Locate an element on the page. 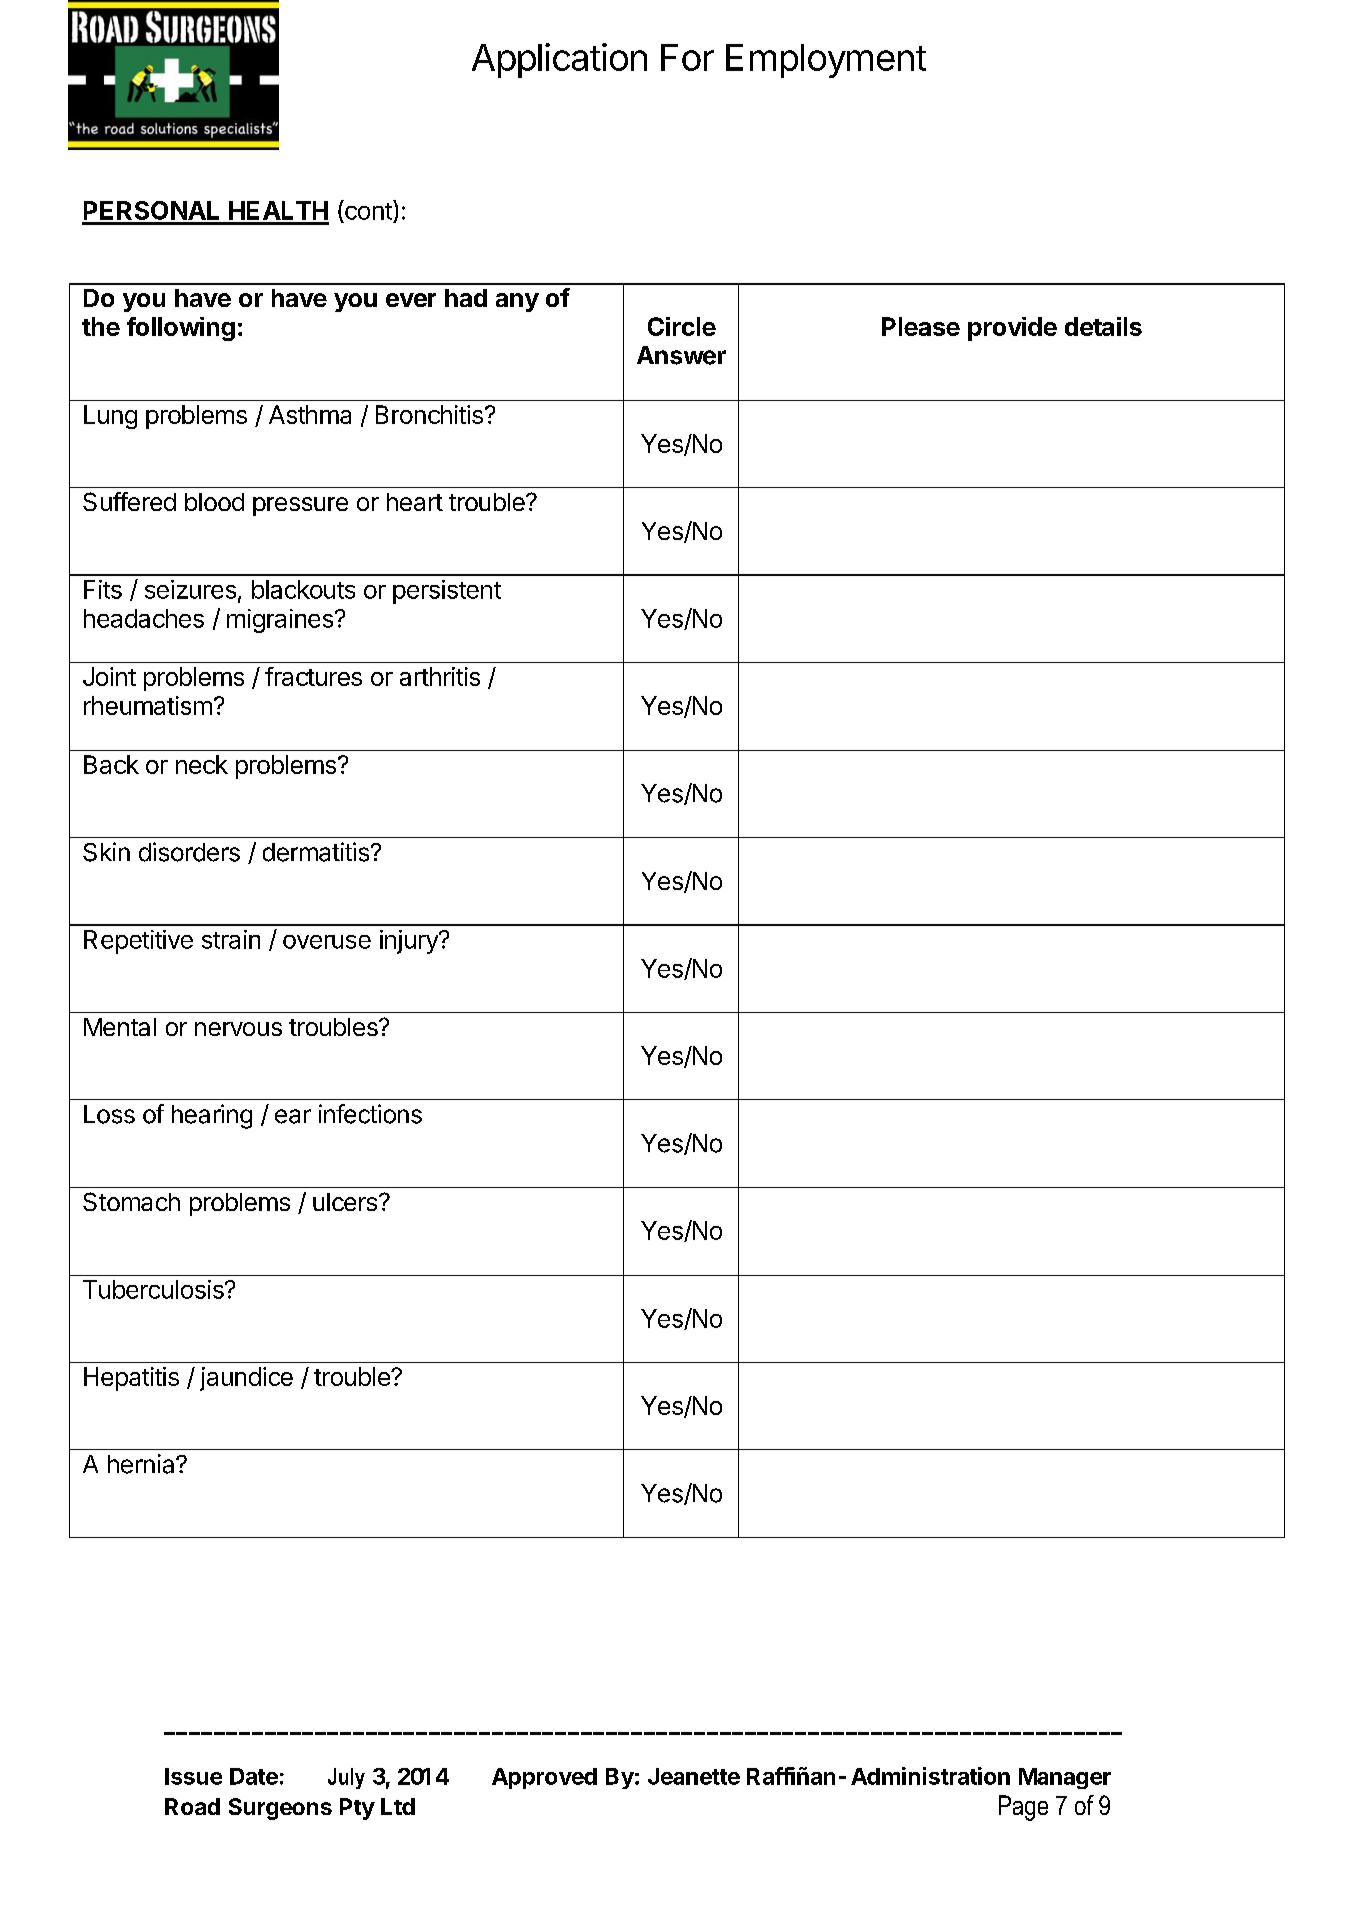  ulcers is located at coordinates (345, 1202).
